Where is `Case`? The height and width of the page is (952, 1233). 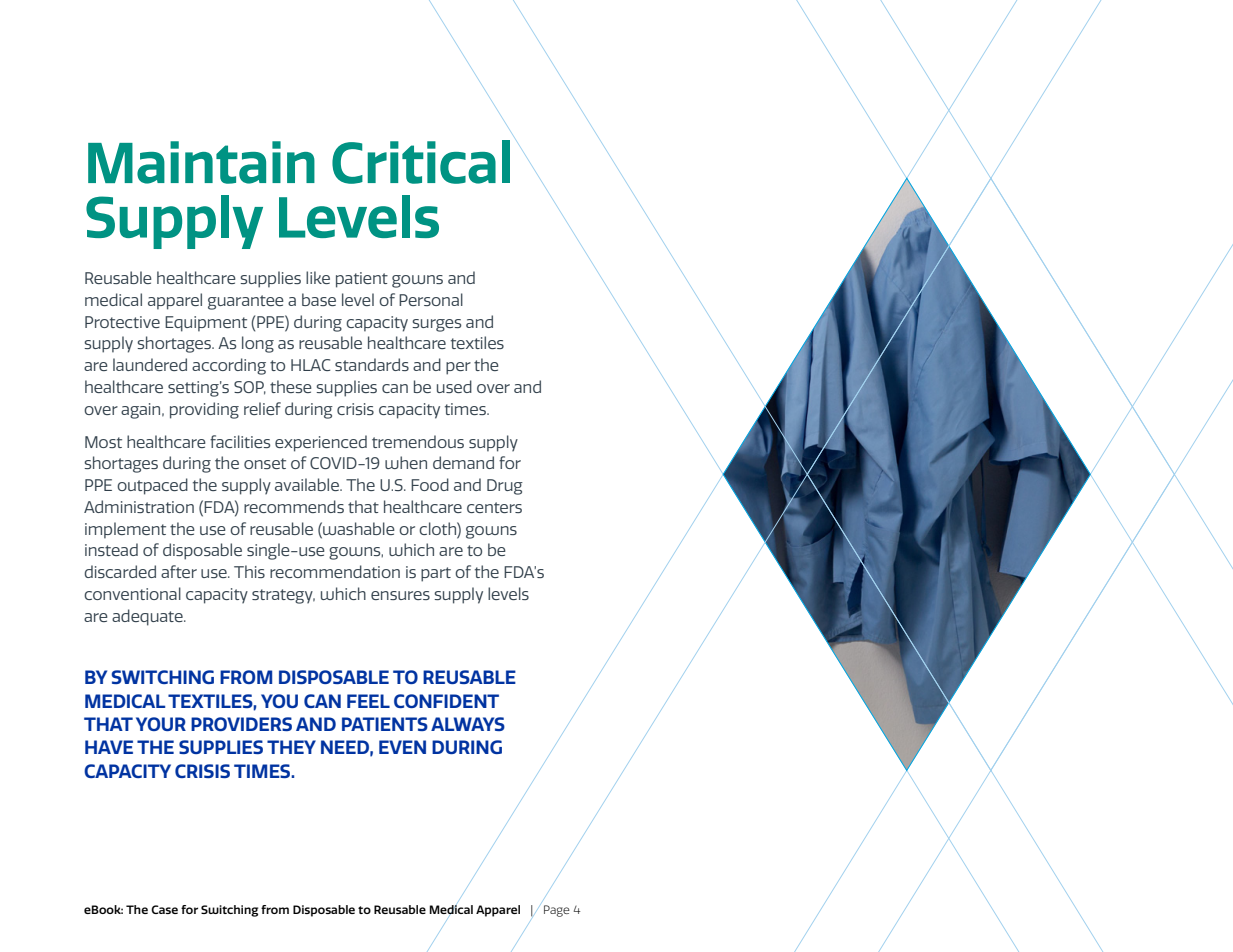 Case is located at coordinates (164, 909).
